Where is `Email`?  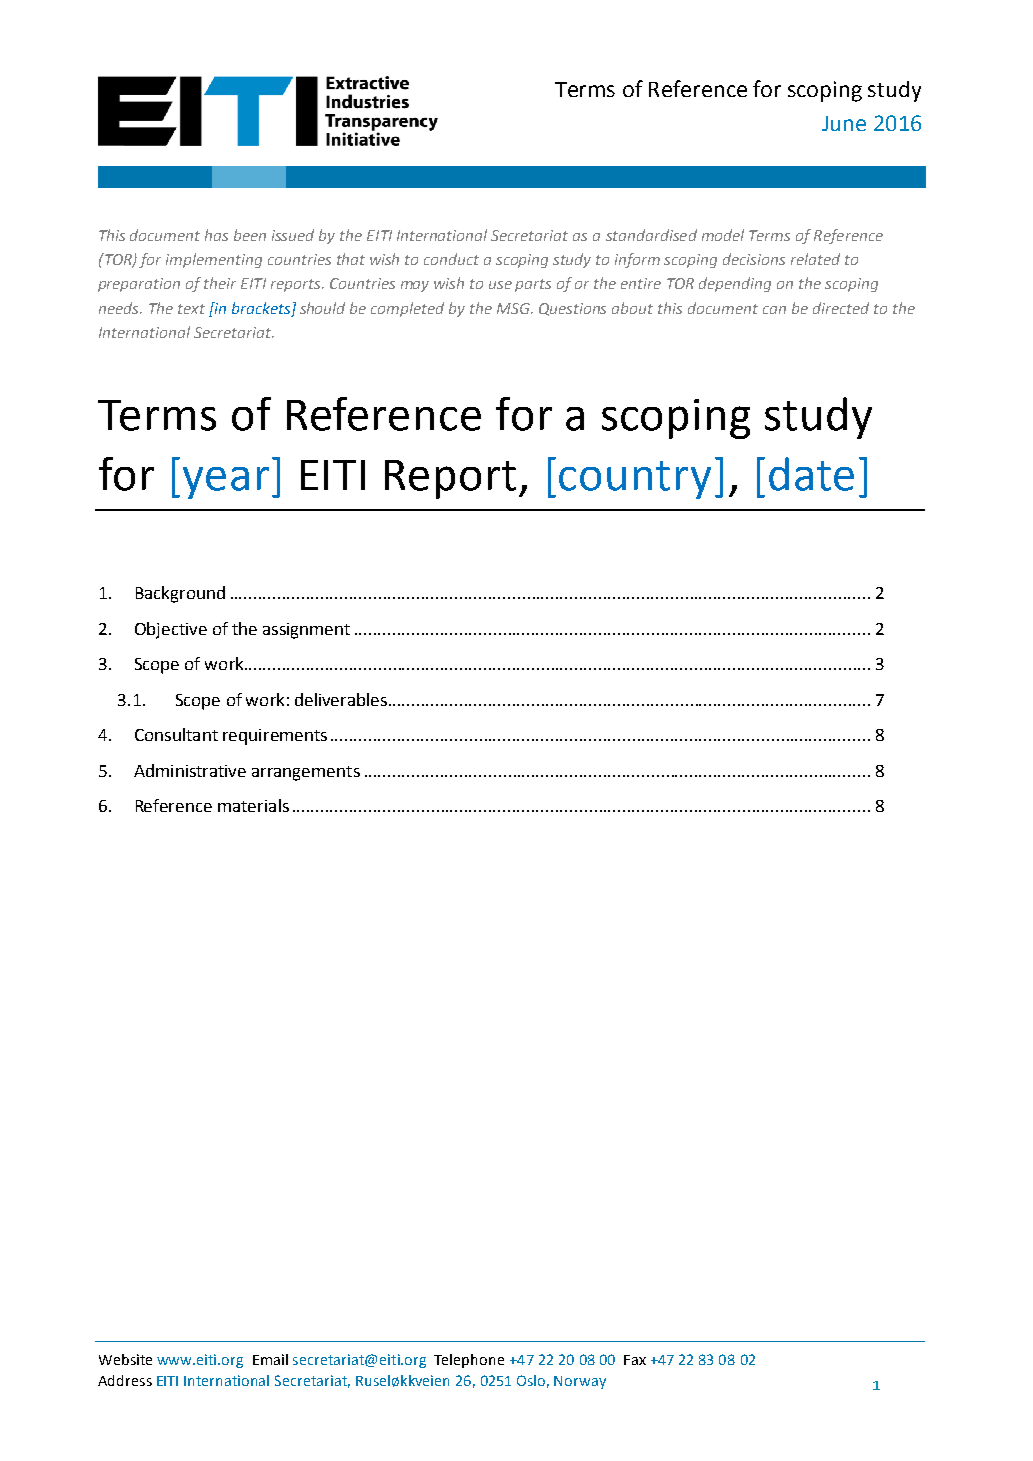
Email is located at coordinates (270, 1359).
